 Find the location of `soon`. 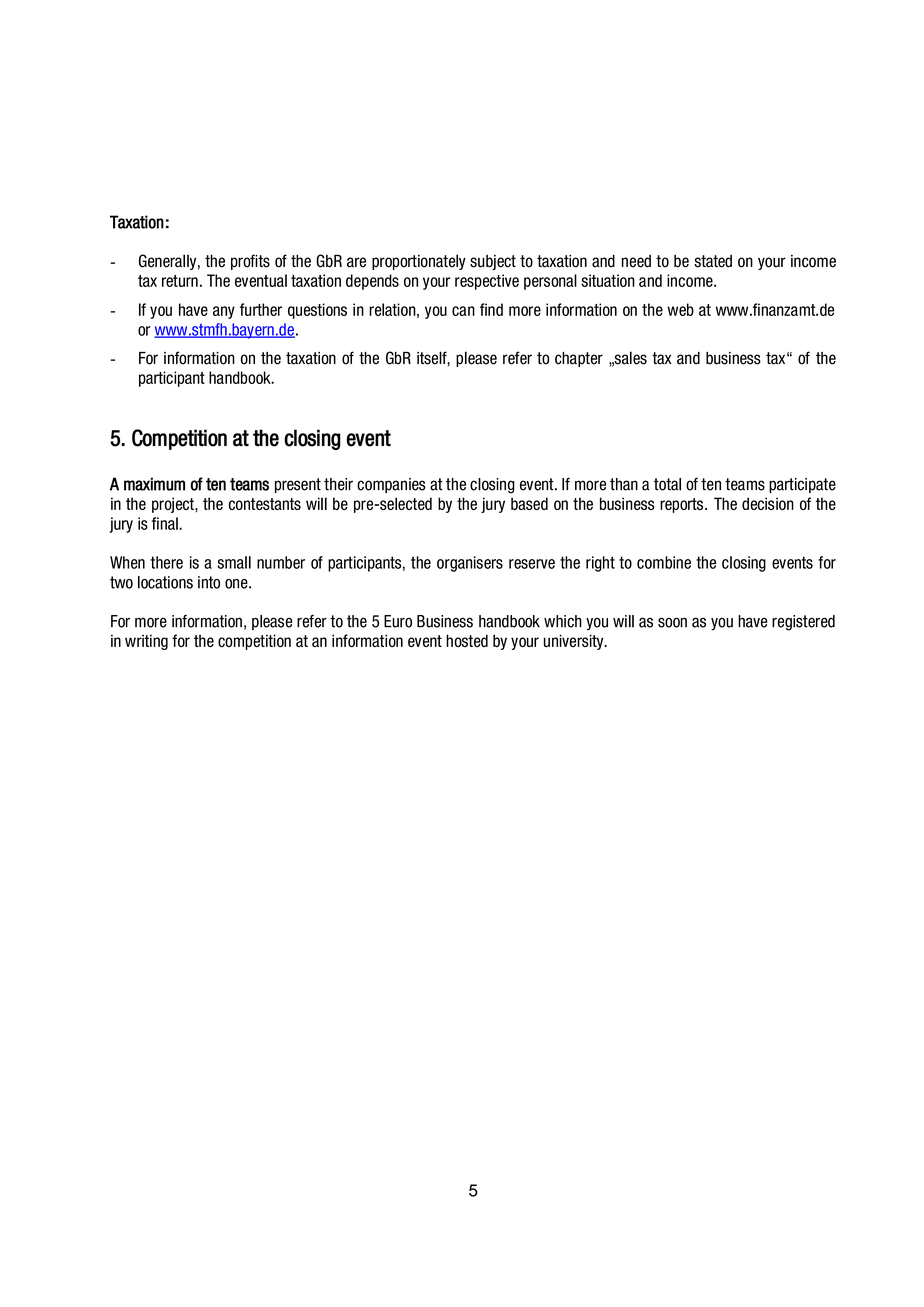

soon is located at coordinates (672, 622).
